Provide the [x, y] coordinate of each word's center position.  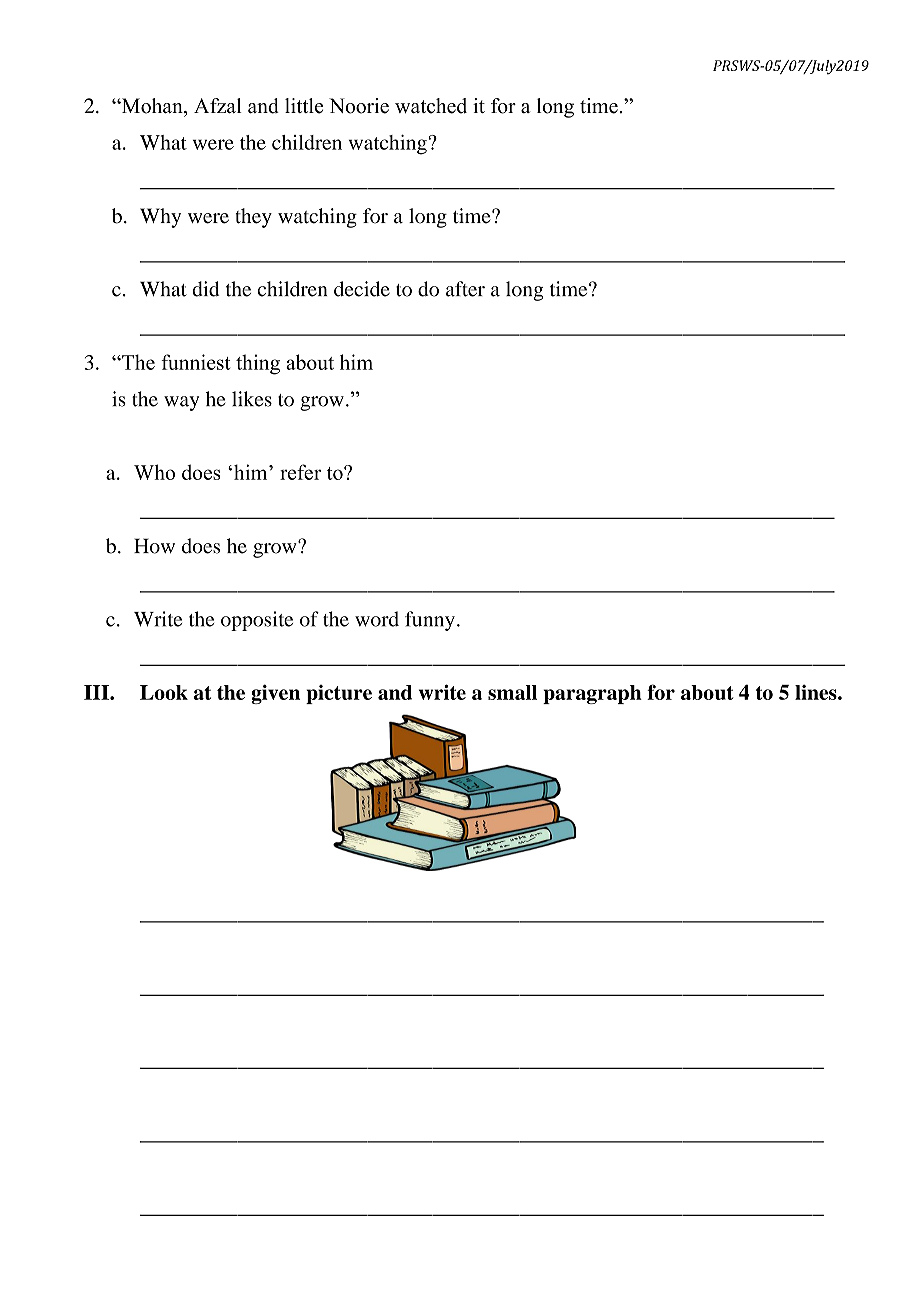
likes [252, 399]
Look [164, 692]
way [181, 403]
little [304, 106]
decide [362, 289]
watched [431, 106]
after [465, 289]
